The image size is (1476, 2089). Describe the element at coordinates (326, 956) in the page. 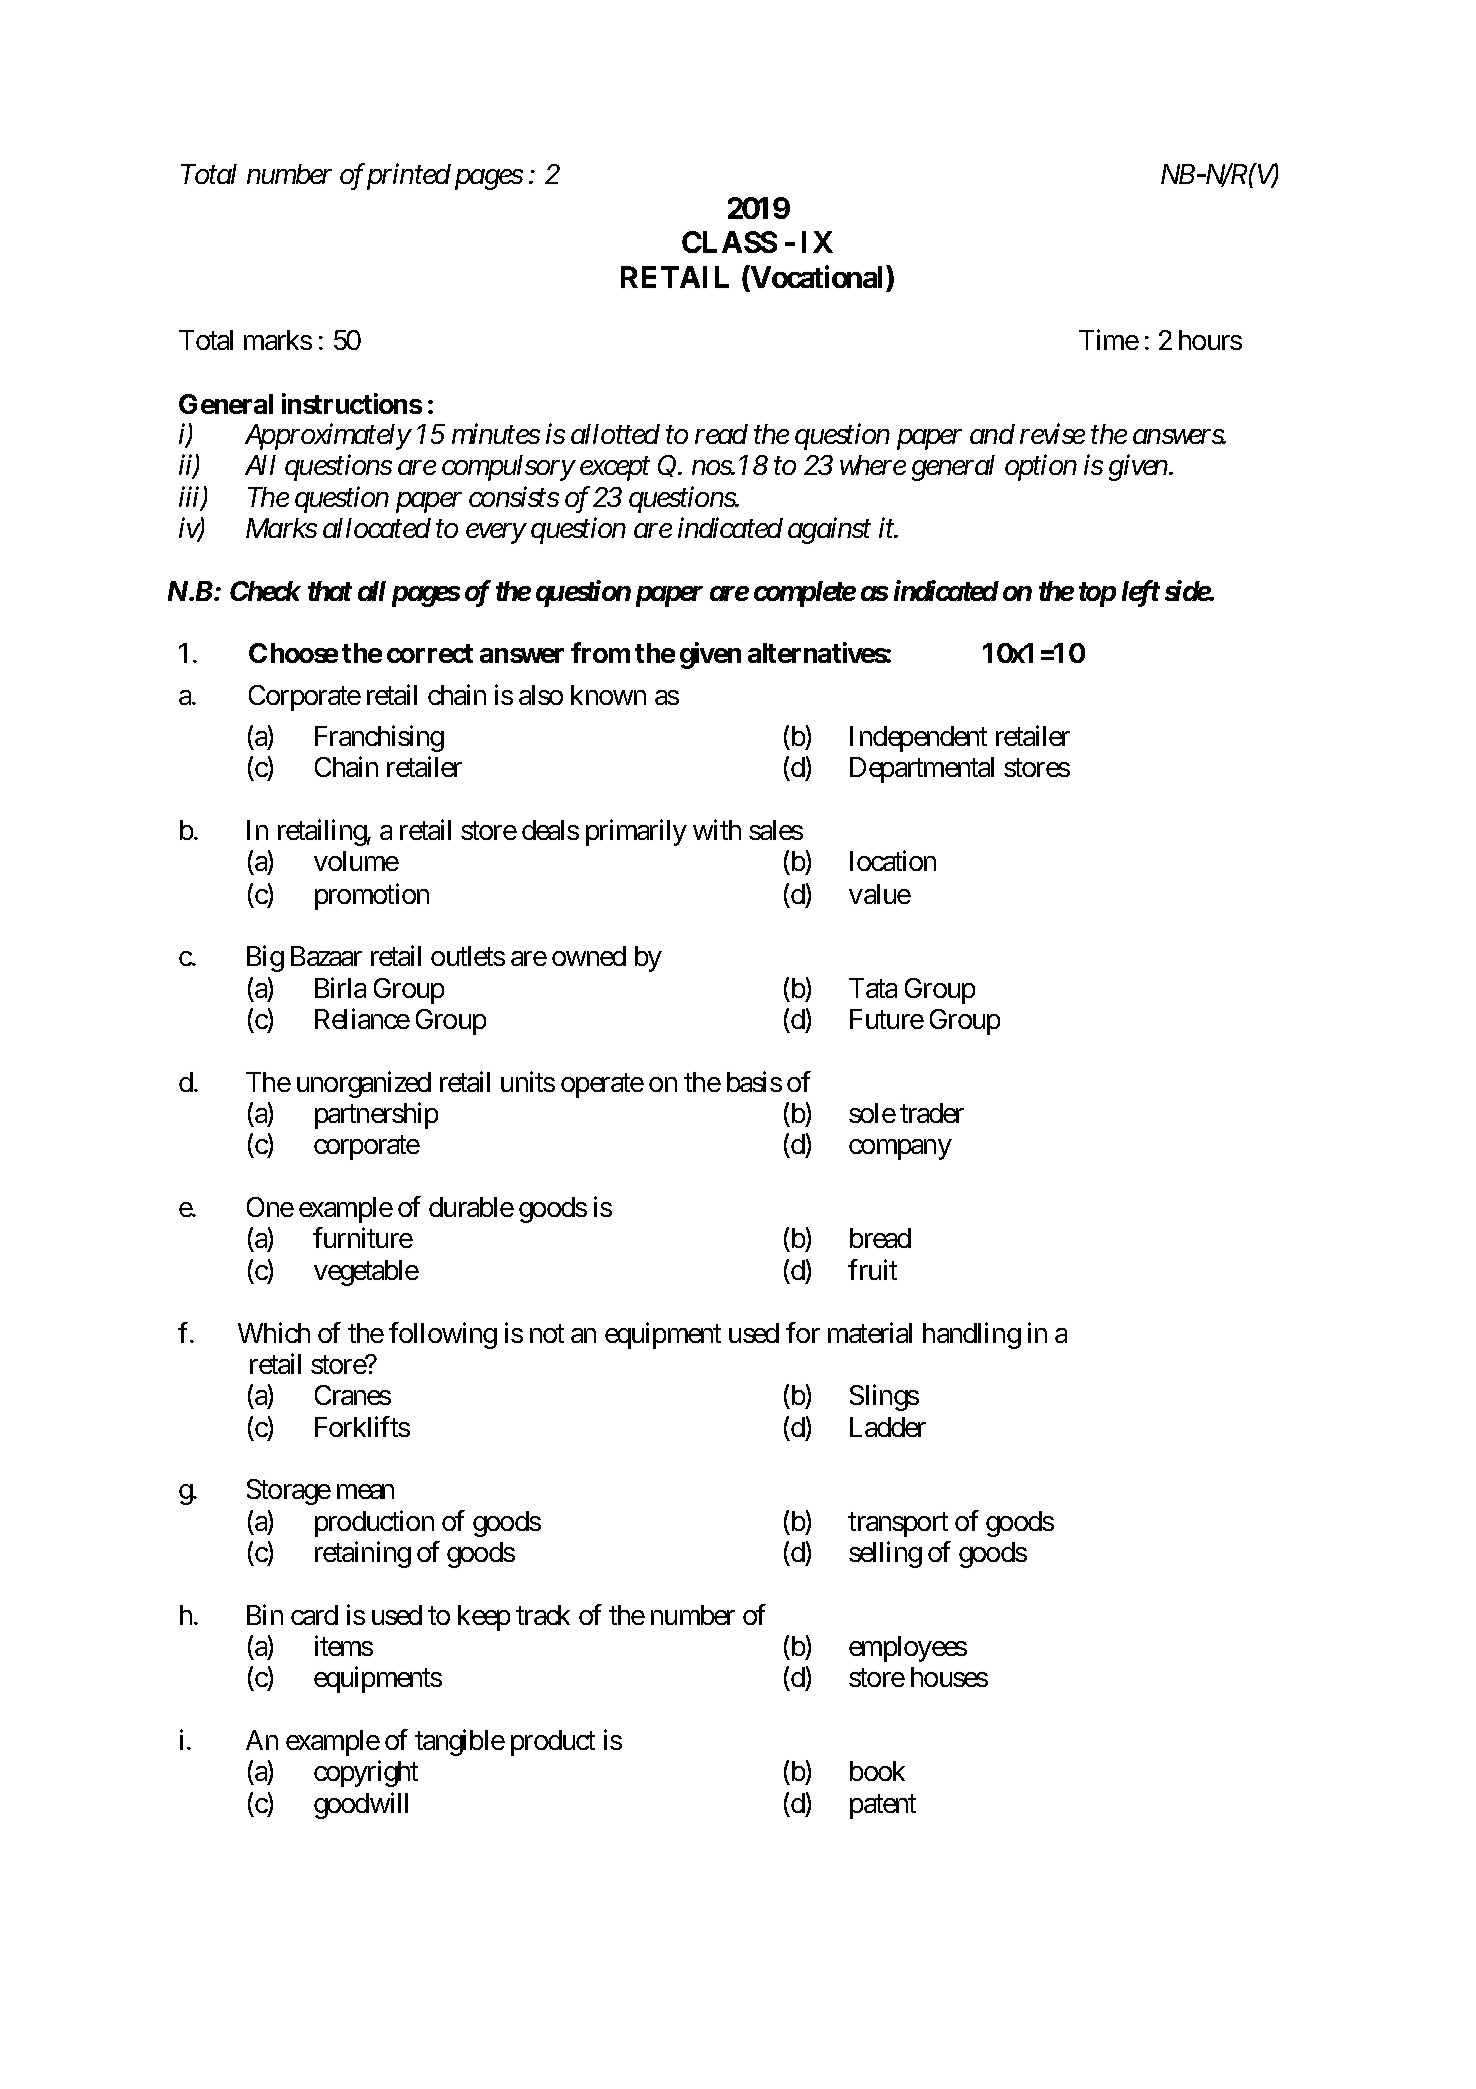

I see `Bazaar` at that location.
